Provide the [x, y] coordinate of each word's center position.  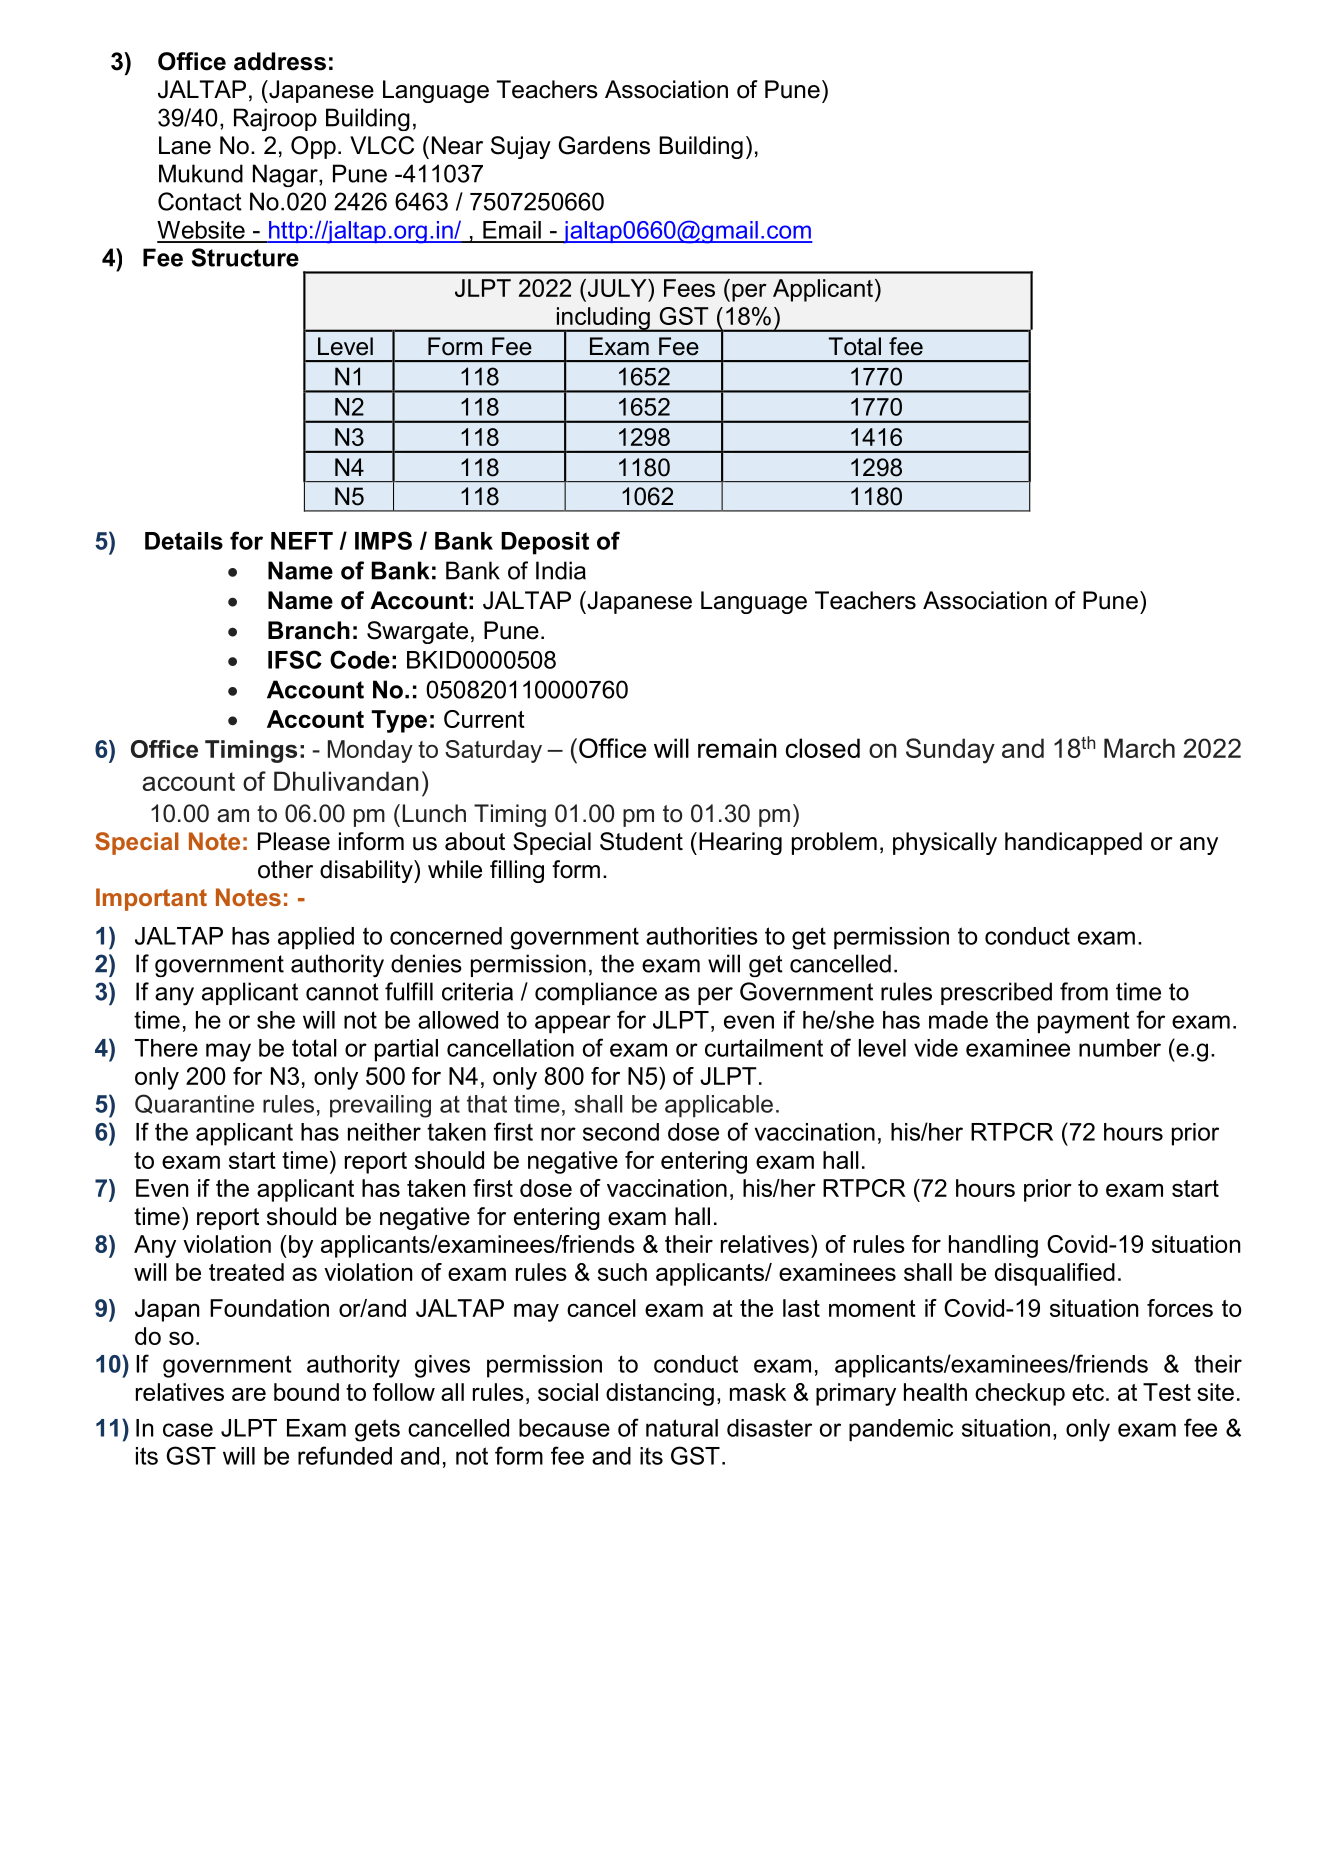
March [1139, 748]
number [1120, 1048]
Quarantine [194, 1104]
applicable [719, 1106]
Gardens [604, 145]
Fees [689, 288]
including [603, 319]
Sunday [950, 751]
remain [737, 748]
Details [184, 541]
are [249, 1394]
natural [682, 1428]
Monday [370, 751]
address [280, 61]
